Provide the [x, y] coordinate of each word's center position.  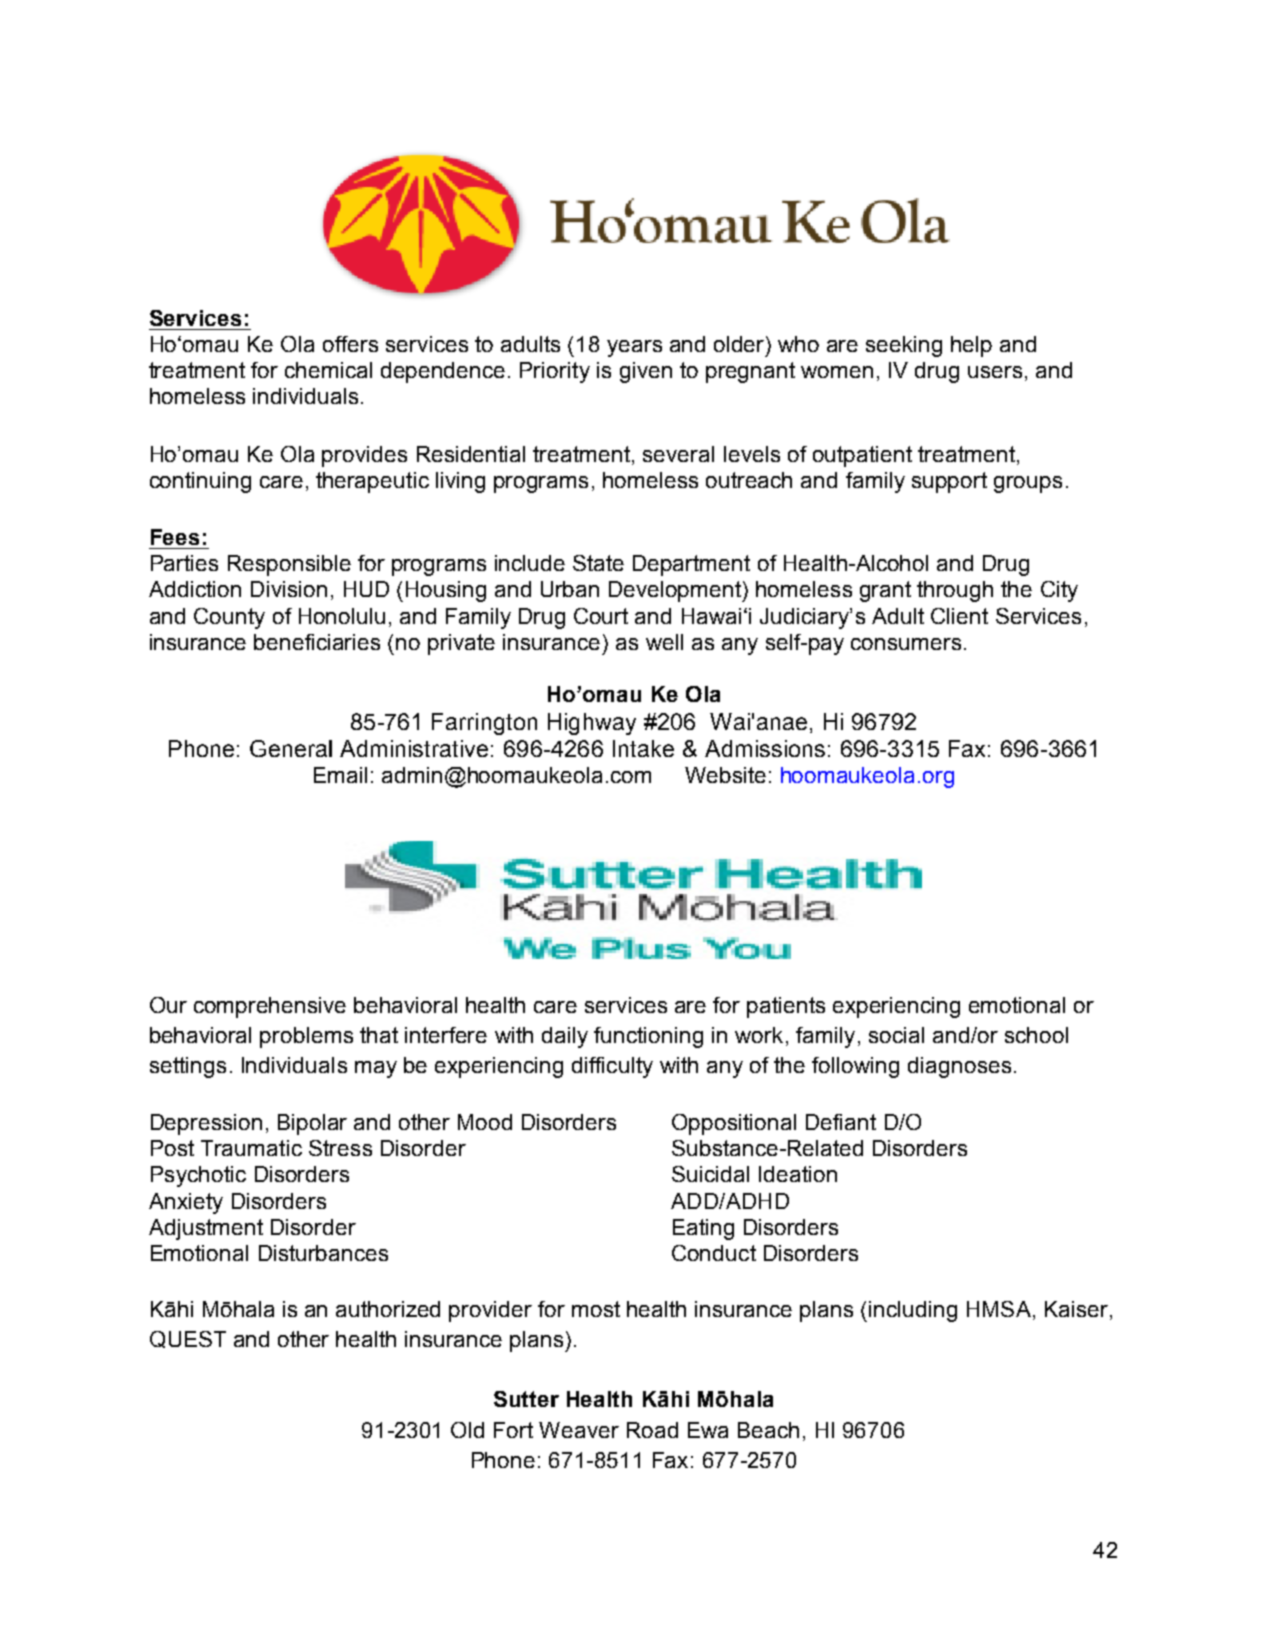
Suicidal [710, 1174]
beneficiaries [317, 642]
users [995, 372]
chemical [328, 370]
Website [725, 775]
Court [601, 616]
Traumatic [251, 1148]
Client [959, 616]
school [1036, 1035]
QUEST [188, 1339]
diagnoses [959, 1067]
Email [340, 775]
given [646, 372]
